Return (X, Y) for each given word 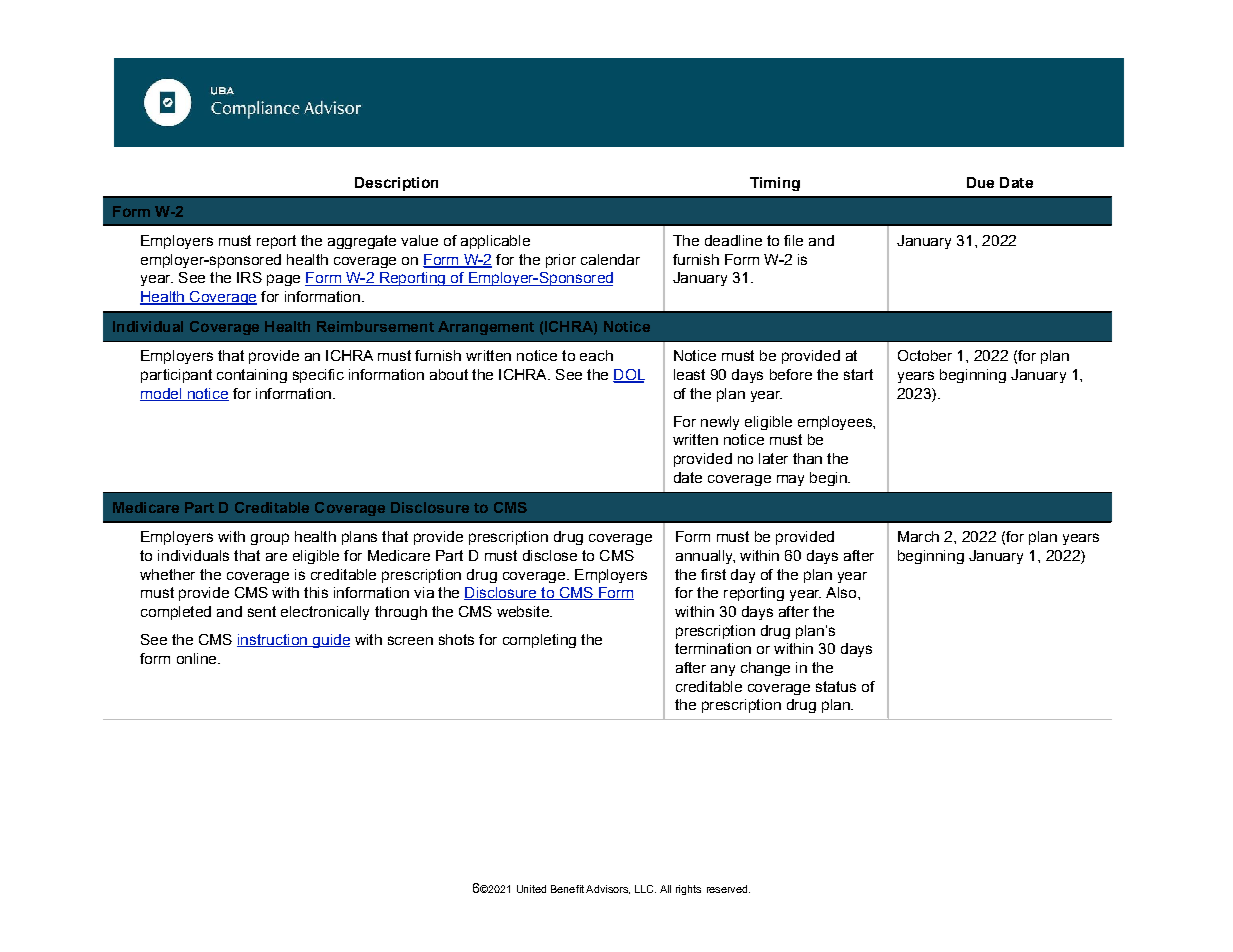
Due (980, 182)
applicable (495, 242)
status (836, 686)
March (918, 536)
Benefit (567, 889)
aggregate (362, 242)
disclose (550, 555)
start (858, 374)
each (596, 355)
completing (539, 641)
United (531, 889)
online (198, 658)
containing (252, 376)
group (270, 539)
